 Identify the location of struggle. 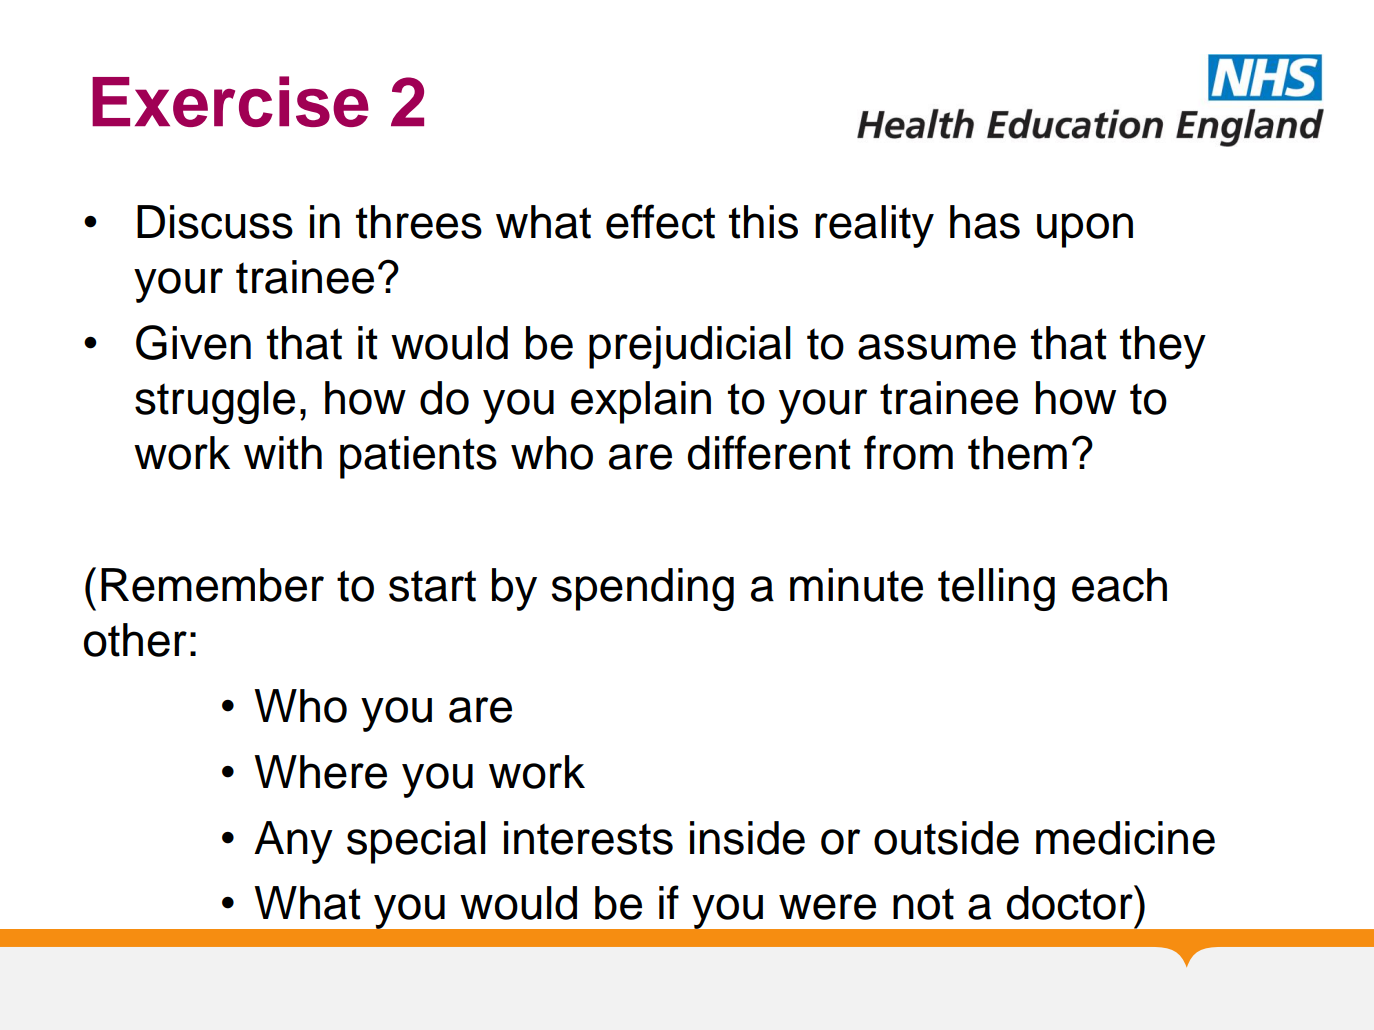
(215, 402).
